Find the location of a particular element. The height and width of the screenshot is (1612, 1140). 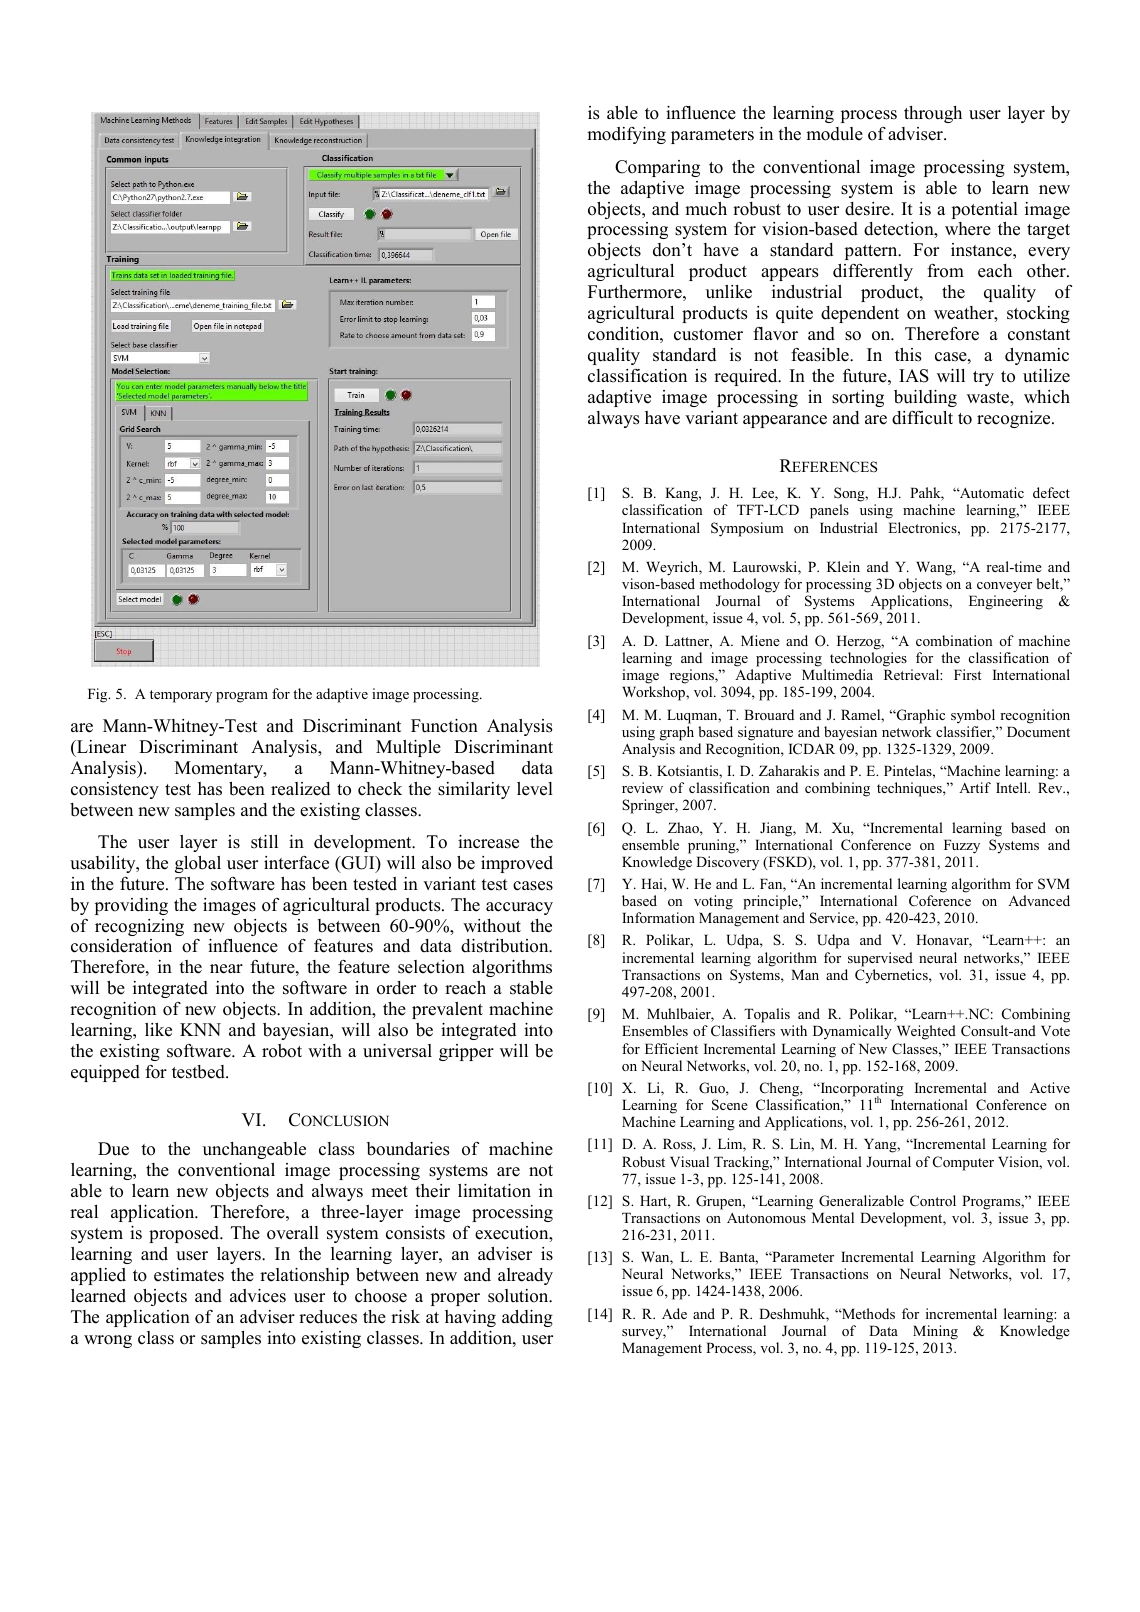

advices is located at coordinates (258, 1296).
